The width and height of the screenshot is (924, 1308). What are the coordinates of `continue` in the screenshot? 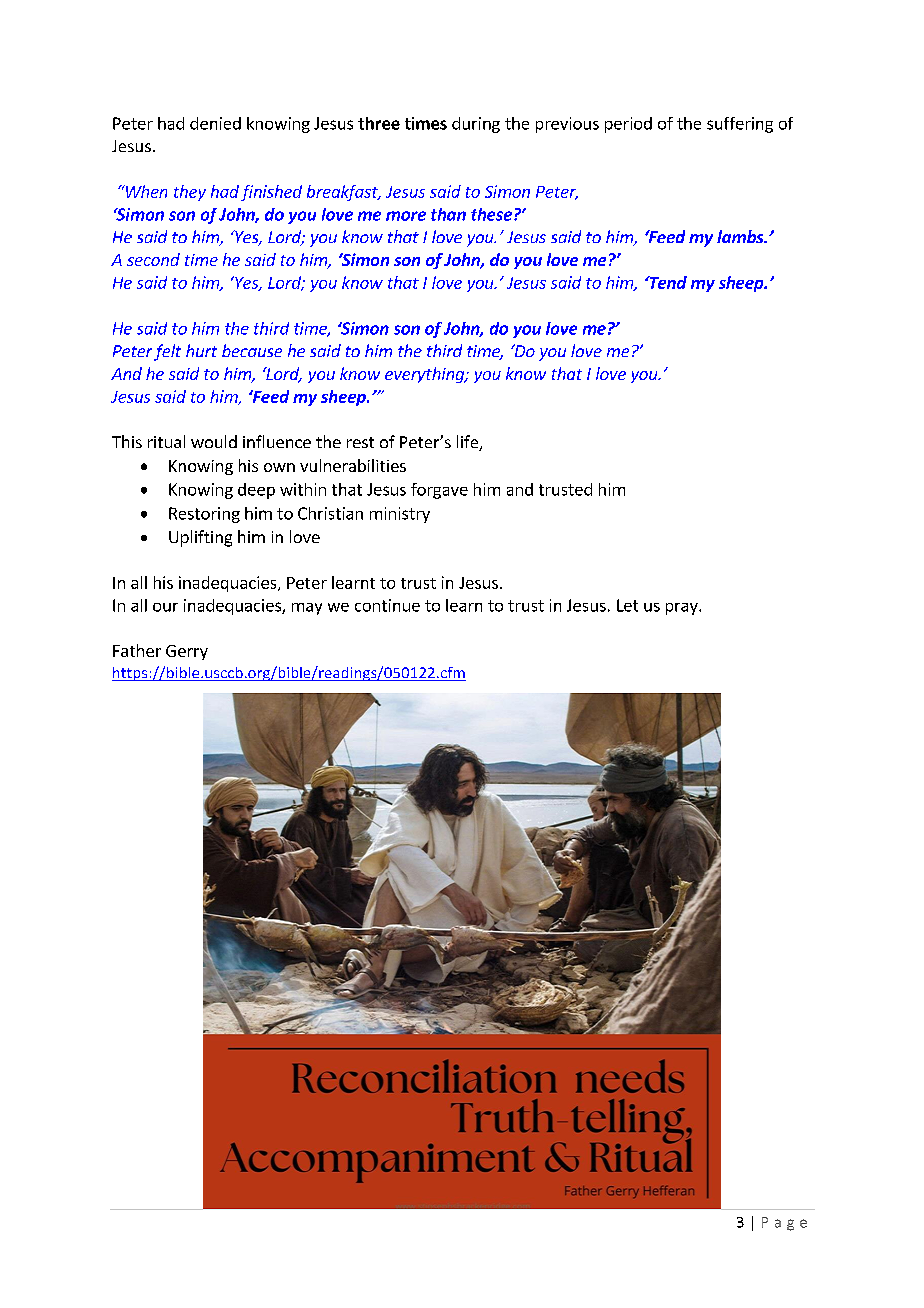 It's located at (387, 605).
